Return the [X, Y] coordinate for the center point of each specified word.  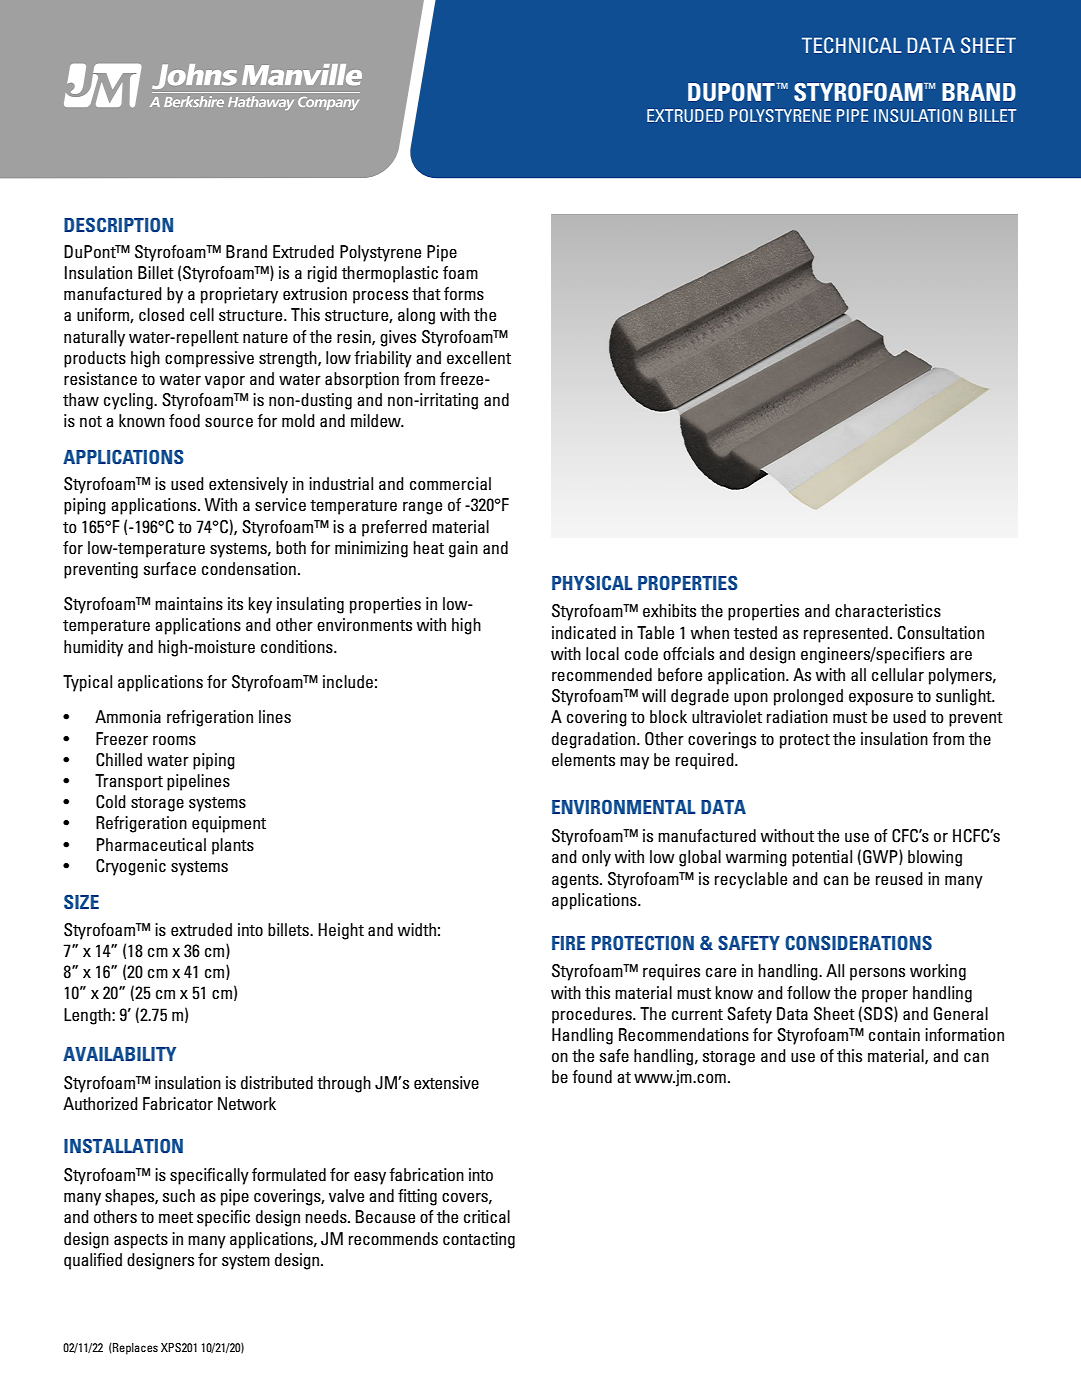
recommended [602, 674]
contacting [479, 1240]
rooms [174, 740]
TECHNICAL [852, 45]
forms [464, 293]
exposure [881, 699]
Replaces [134, 1349]
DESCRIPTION [118, 225]
